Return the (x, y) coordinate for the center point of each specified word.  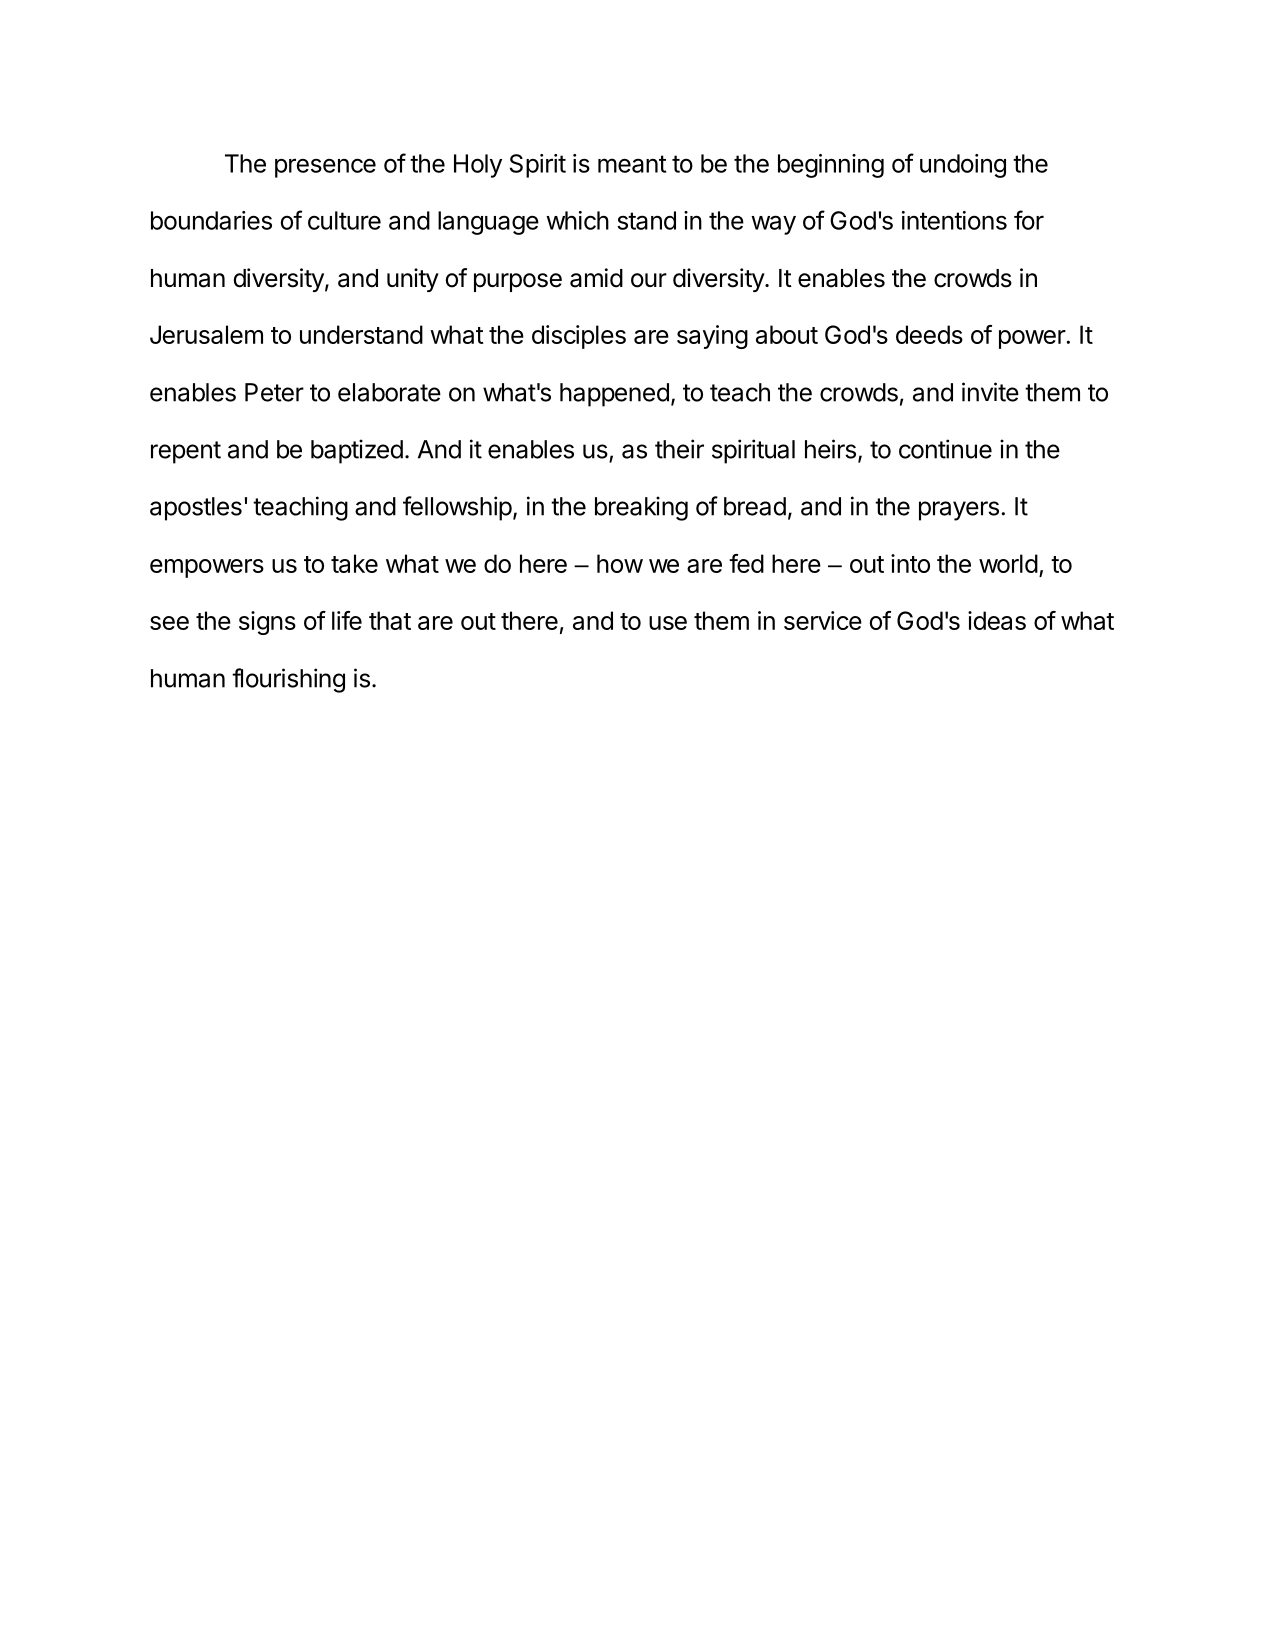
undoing (963, 166)
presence (325, 168)
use (668, 623)
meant (632, 164)
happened (614, 395)
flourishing (288, 680)
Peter (274, 392)
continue (945, 449)
